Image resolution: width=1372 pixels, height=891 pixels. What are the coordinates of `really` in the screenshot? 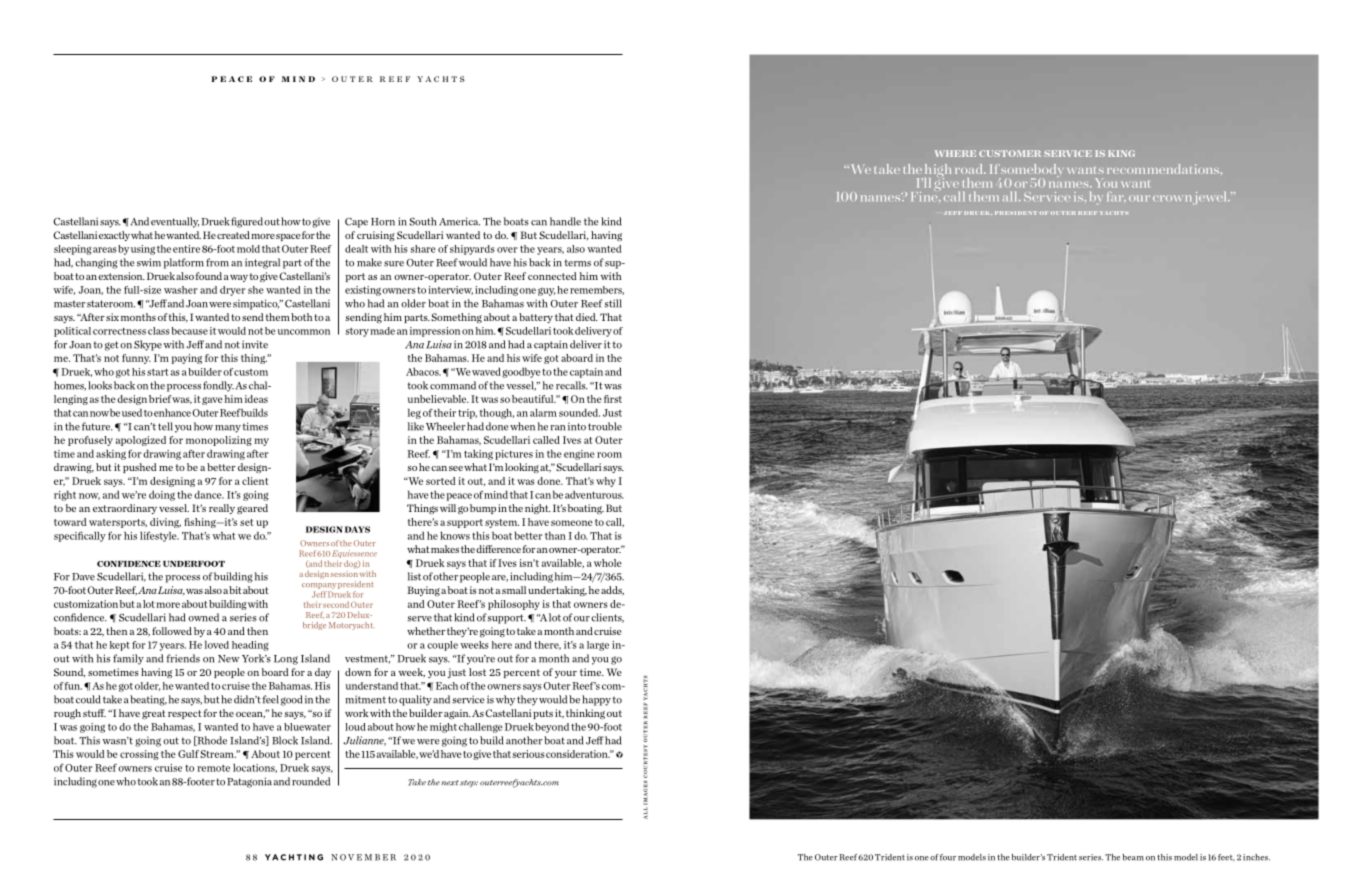 It's located at (222, 509).
